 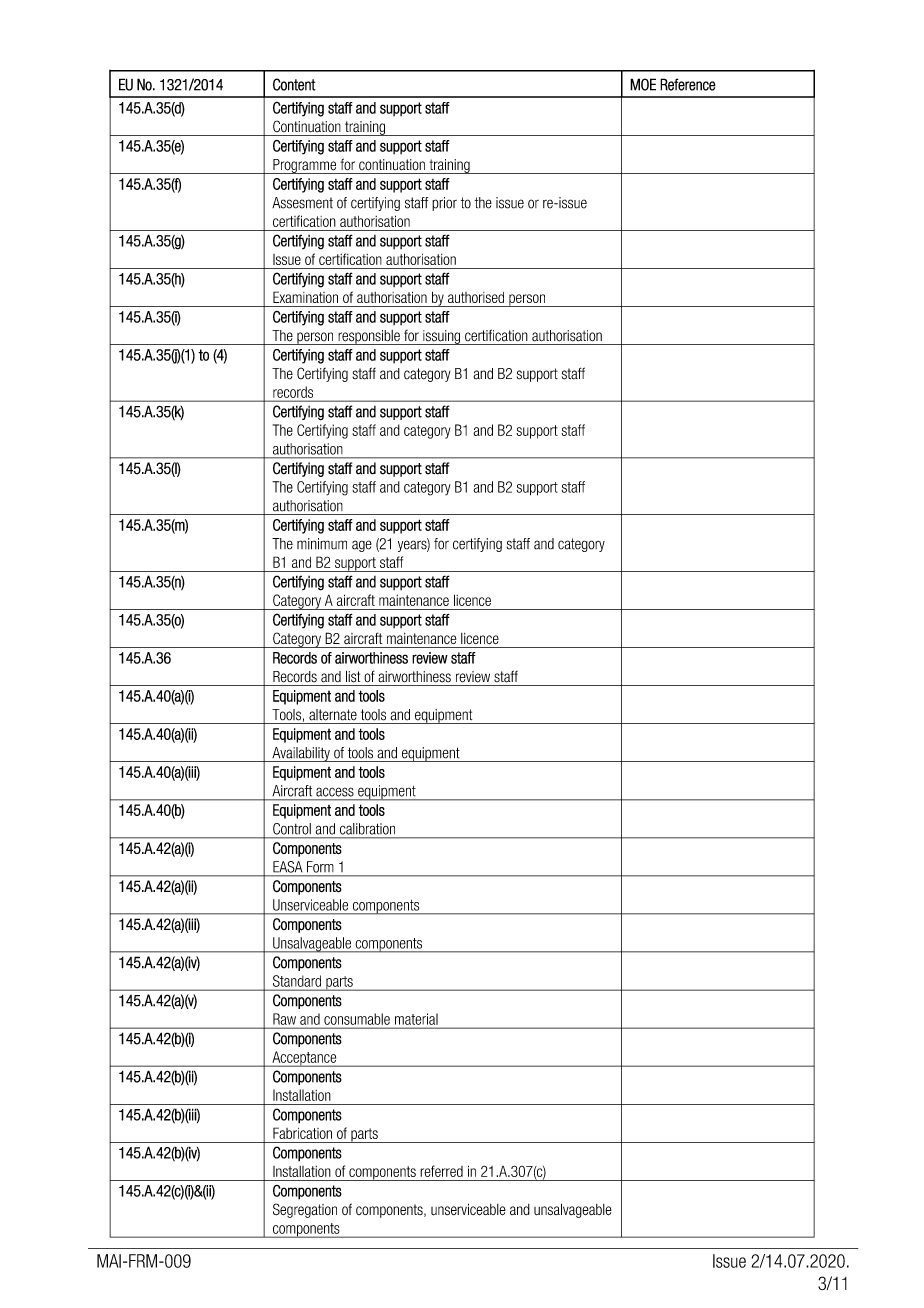 I want to click on referred, so click(x=441, y=1171).
